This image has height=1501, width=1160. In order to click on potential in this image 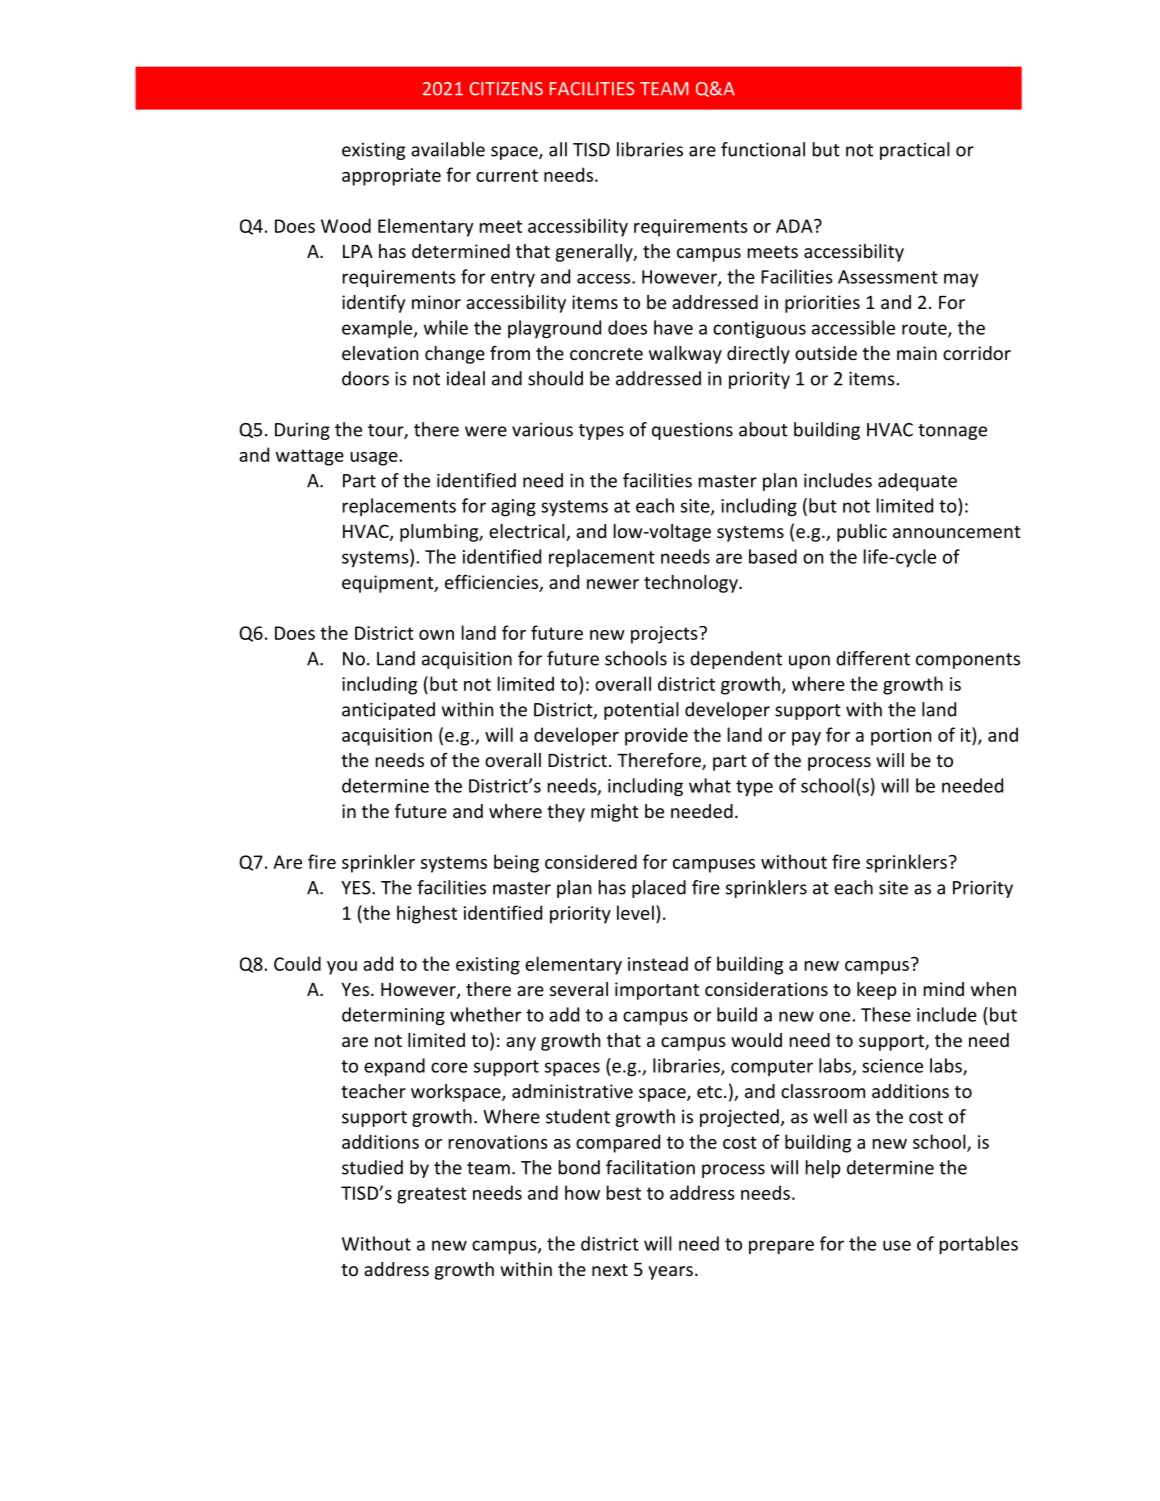, I will do `click(641, 711)`.
